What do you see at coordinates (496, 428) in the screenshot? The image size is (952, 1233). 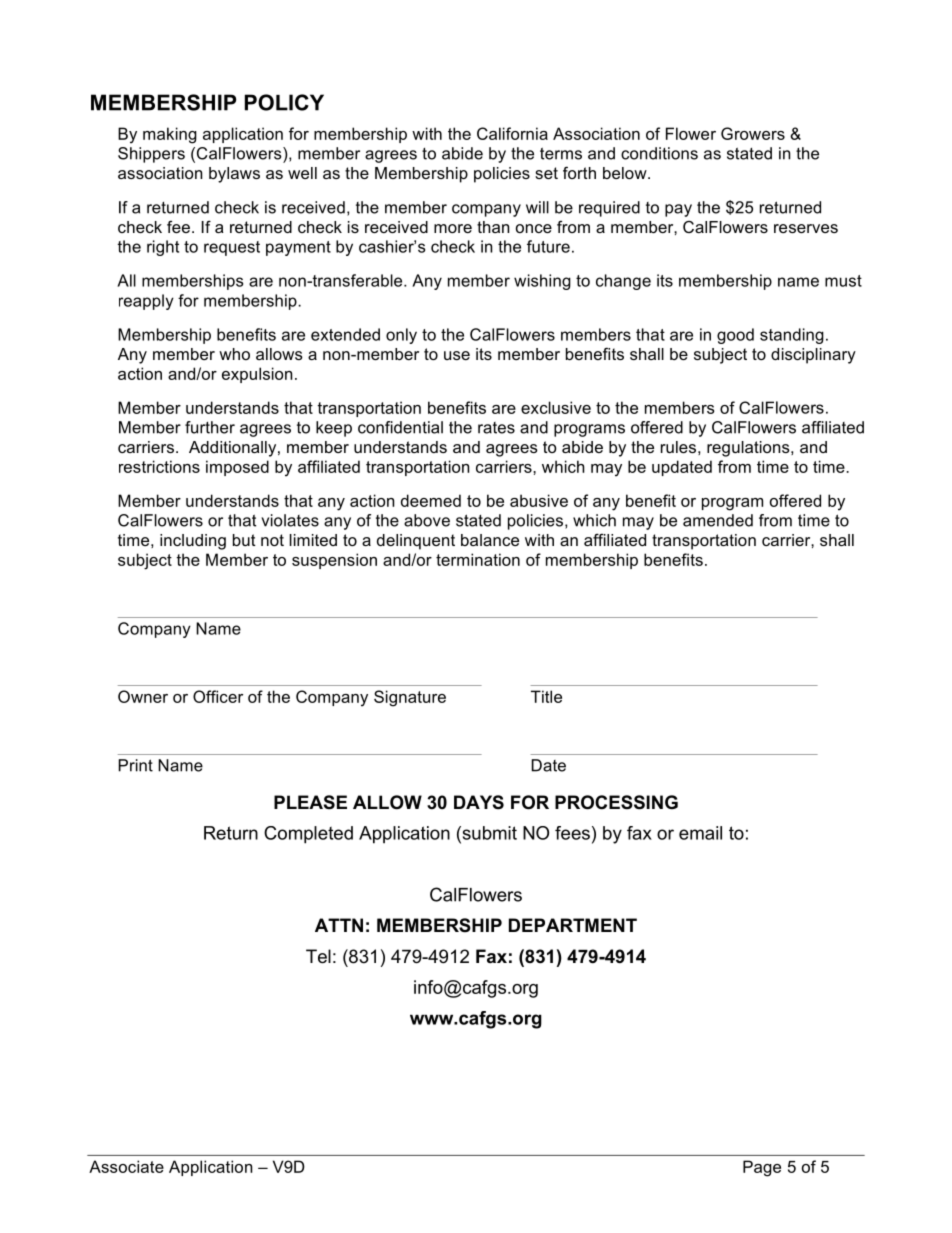 I see `rates` at bounding box center [496, 428].
